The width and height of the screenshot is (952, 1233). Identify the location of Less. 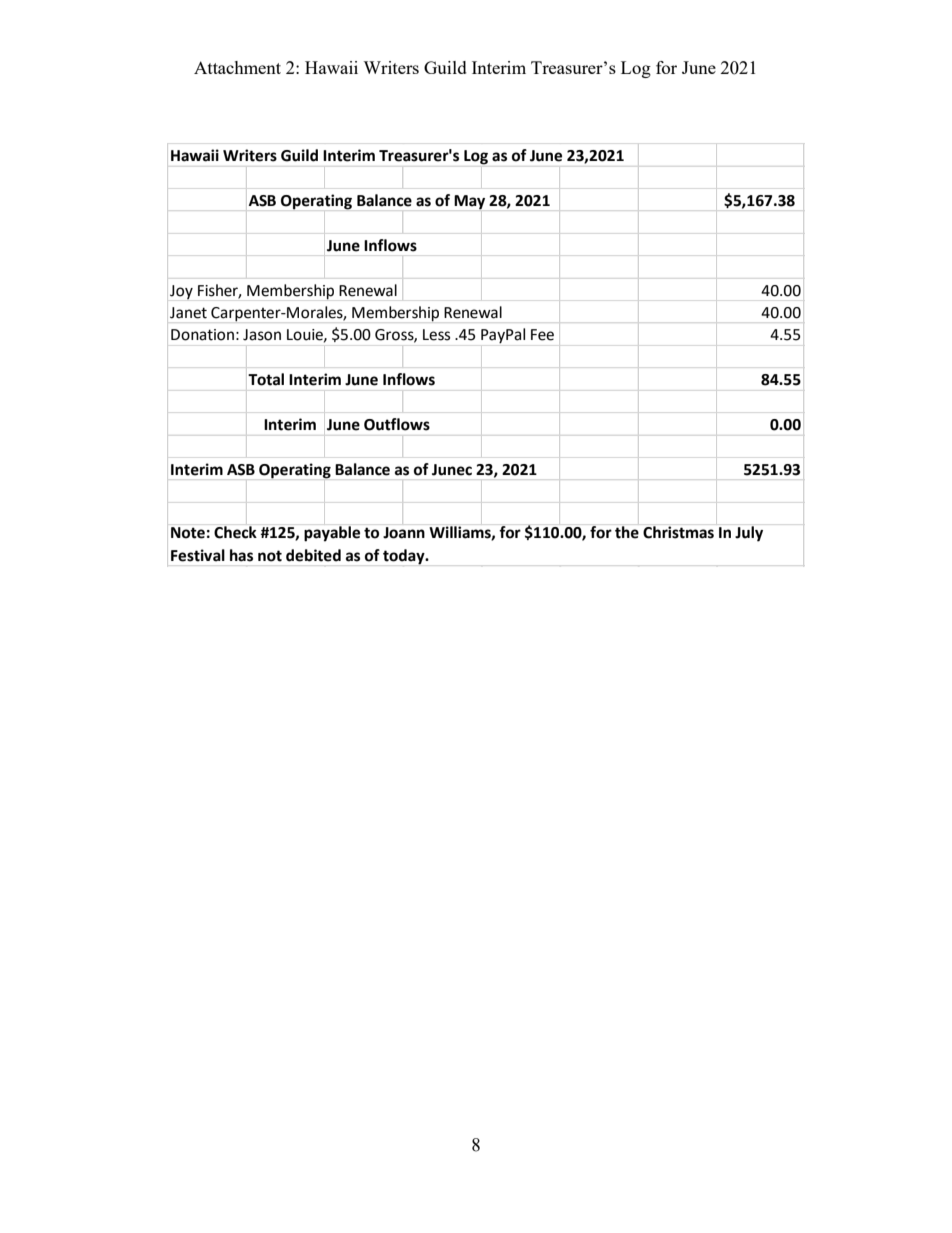
(436, 335).
